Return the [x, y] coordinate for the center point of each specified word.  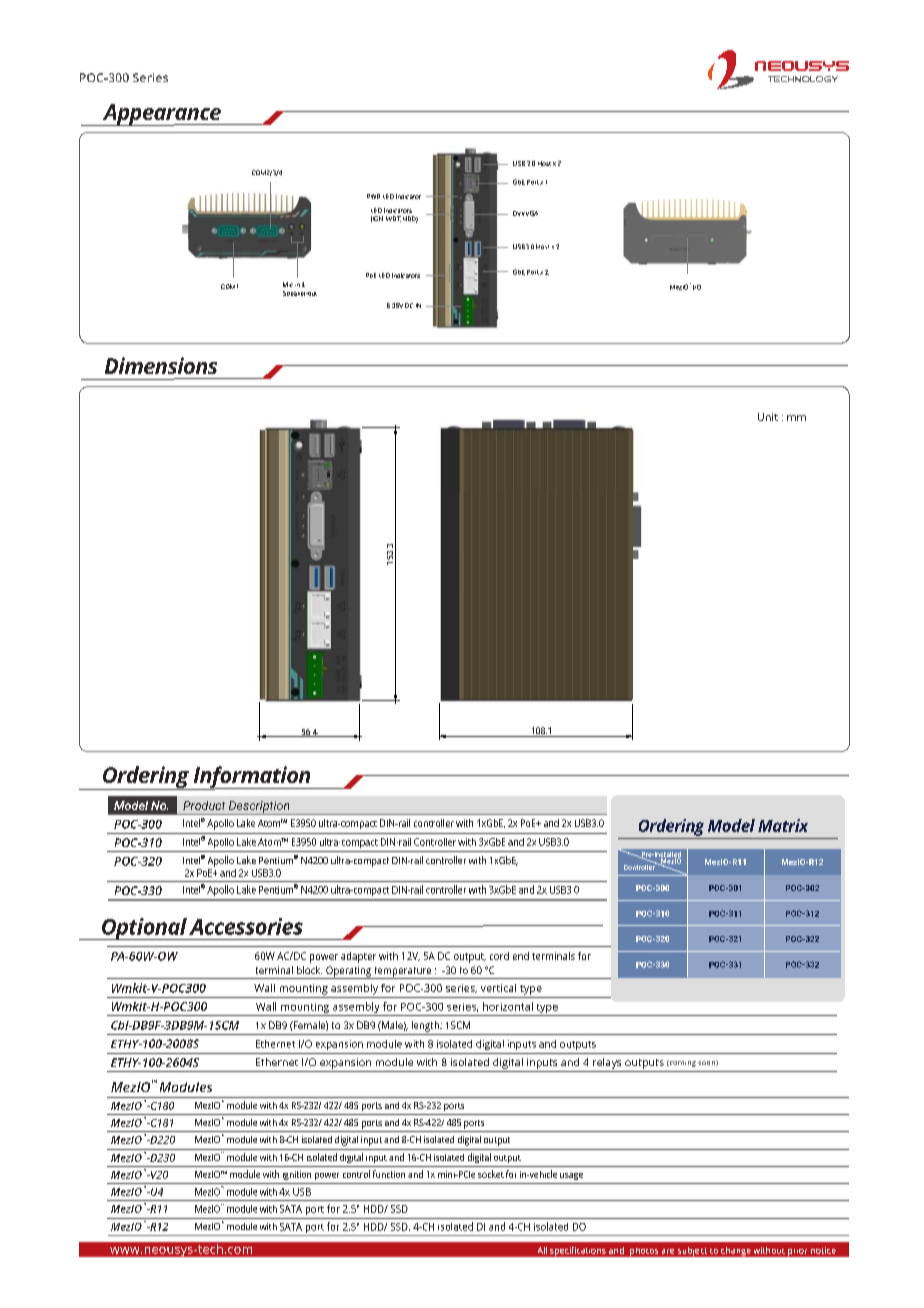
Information [252, 778]
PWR [373, 196]
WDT [393, 219]
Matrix [783, 825]
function [389, 1174]
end [521, 956]
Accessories [246, 926]
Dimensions [161, 365]
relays [607, 1063]
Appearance [161, 115]
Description [259, 808]
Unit [768, 417]
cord [499, 956]
